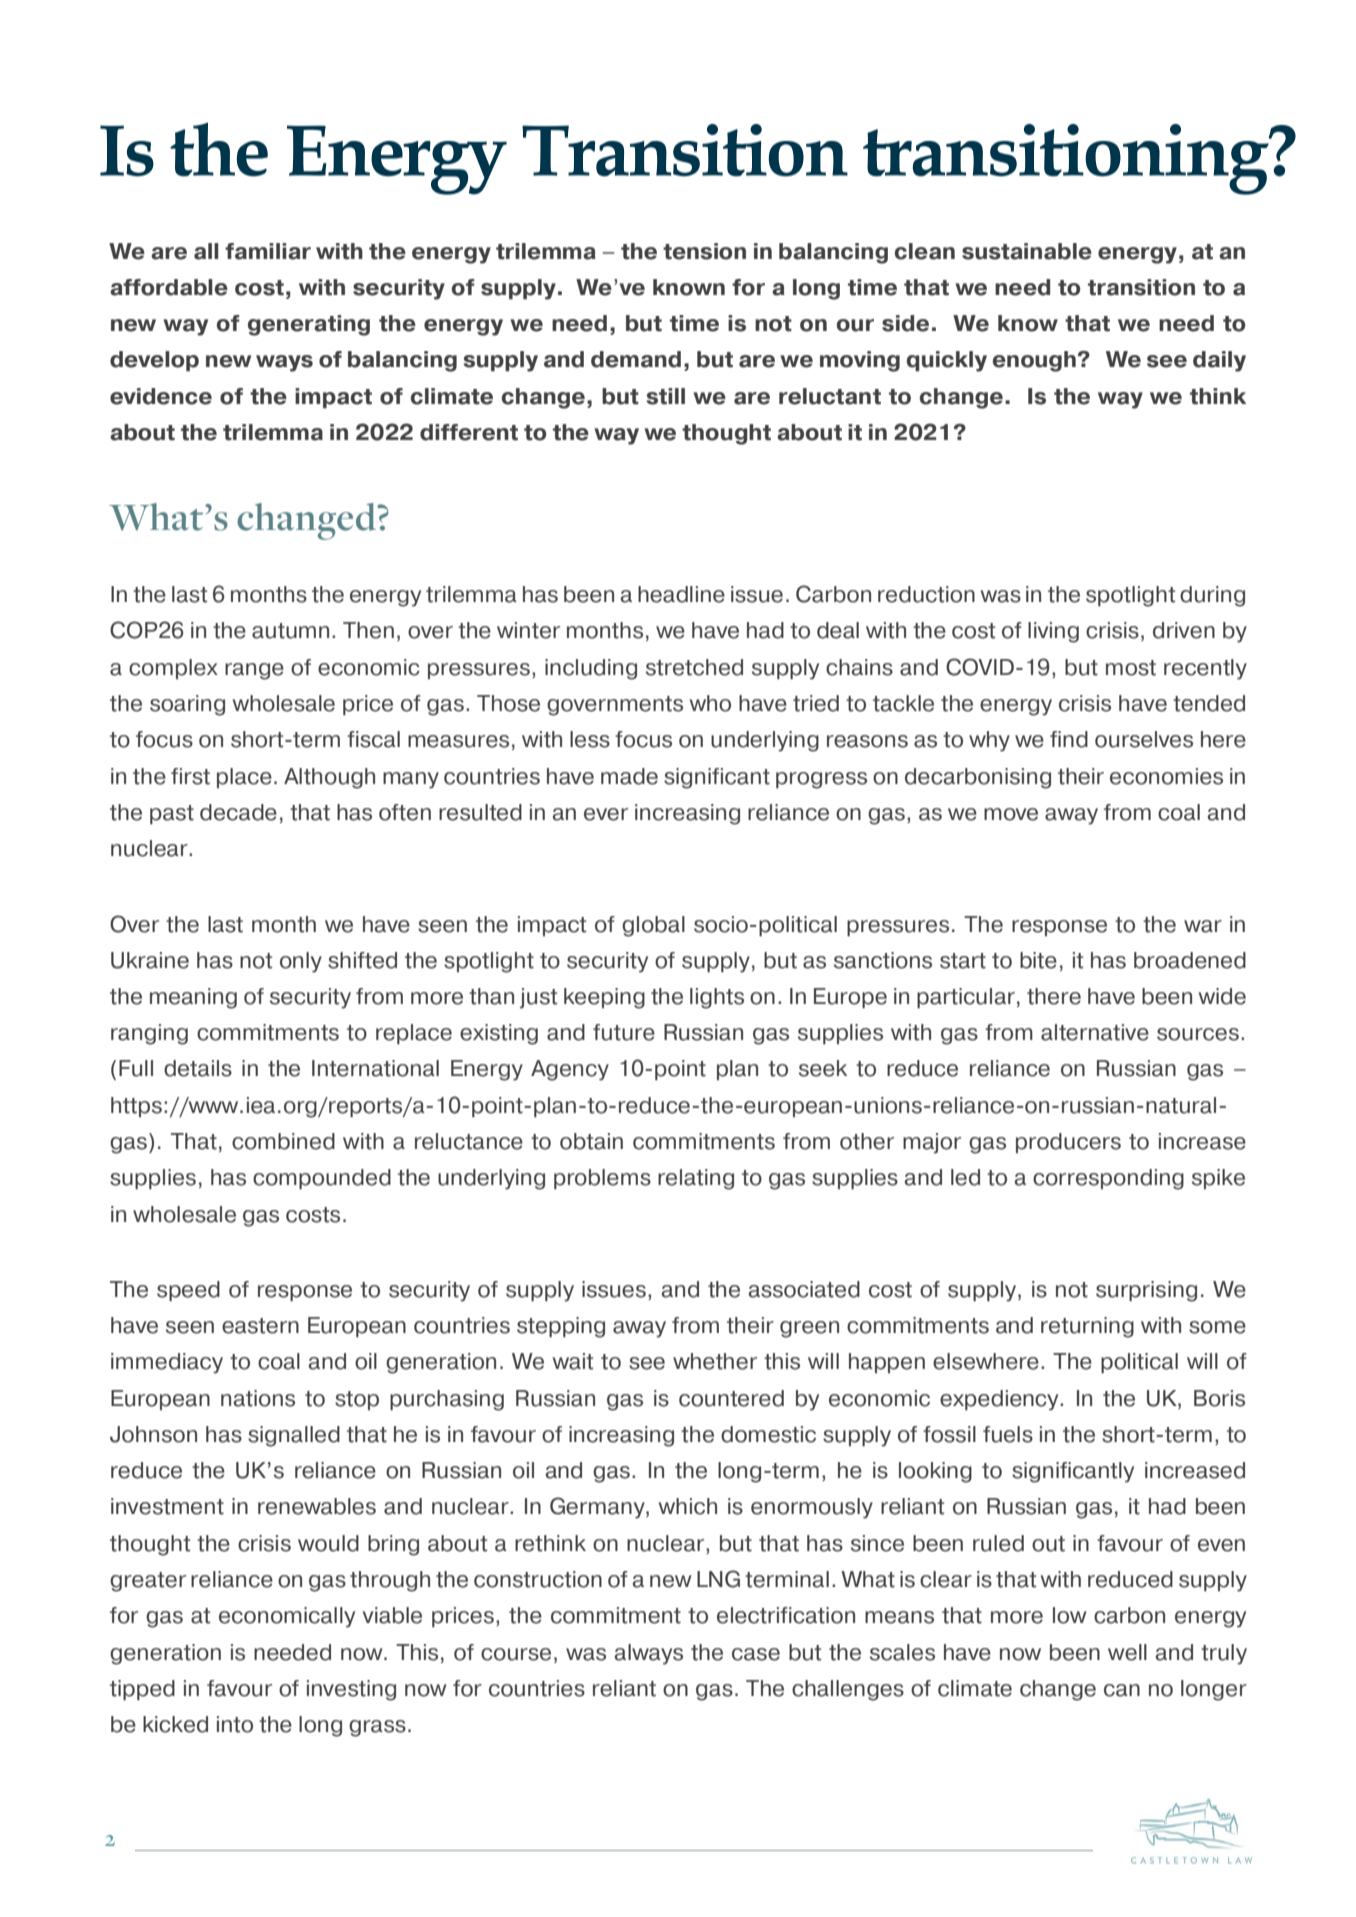  What do you see at coordinates (235, 1724) in the document?
I see `into` at bounding box center [235, 1724].
